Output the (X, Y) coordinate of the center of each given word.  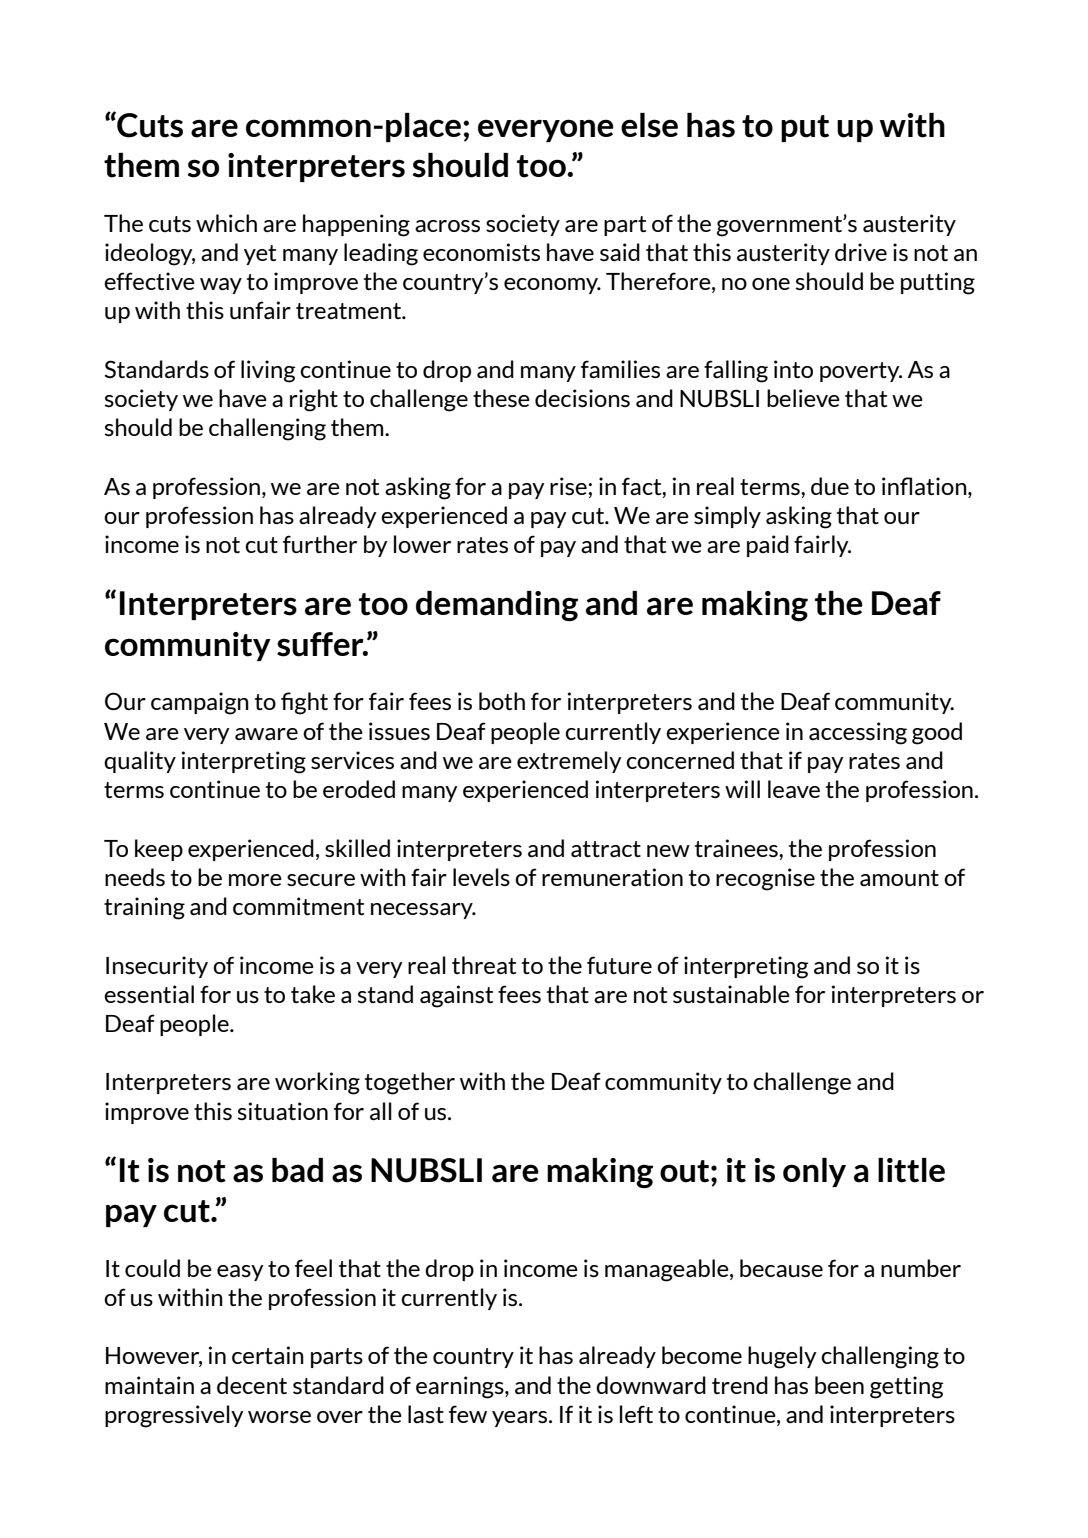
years (521, 1419)
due (830, 486)
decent (252, 1385)
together (410, 1083)
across (447, 226)
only (814, 1172)
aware (266, 734)
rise (569, 486)
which (226, 223)
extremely (569, 762)
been (839, 1385)
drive (861, 252)
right (314, 400)
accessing (858, 733)
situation (282, 1111)
